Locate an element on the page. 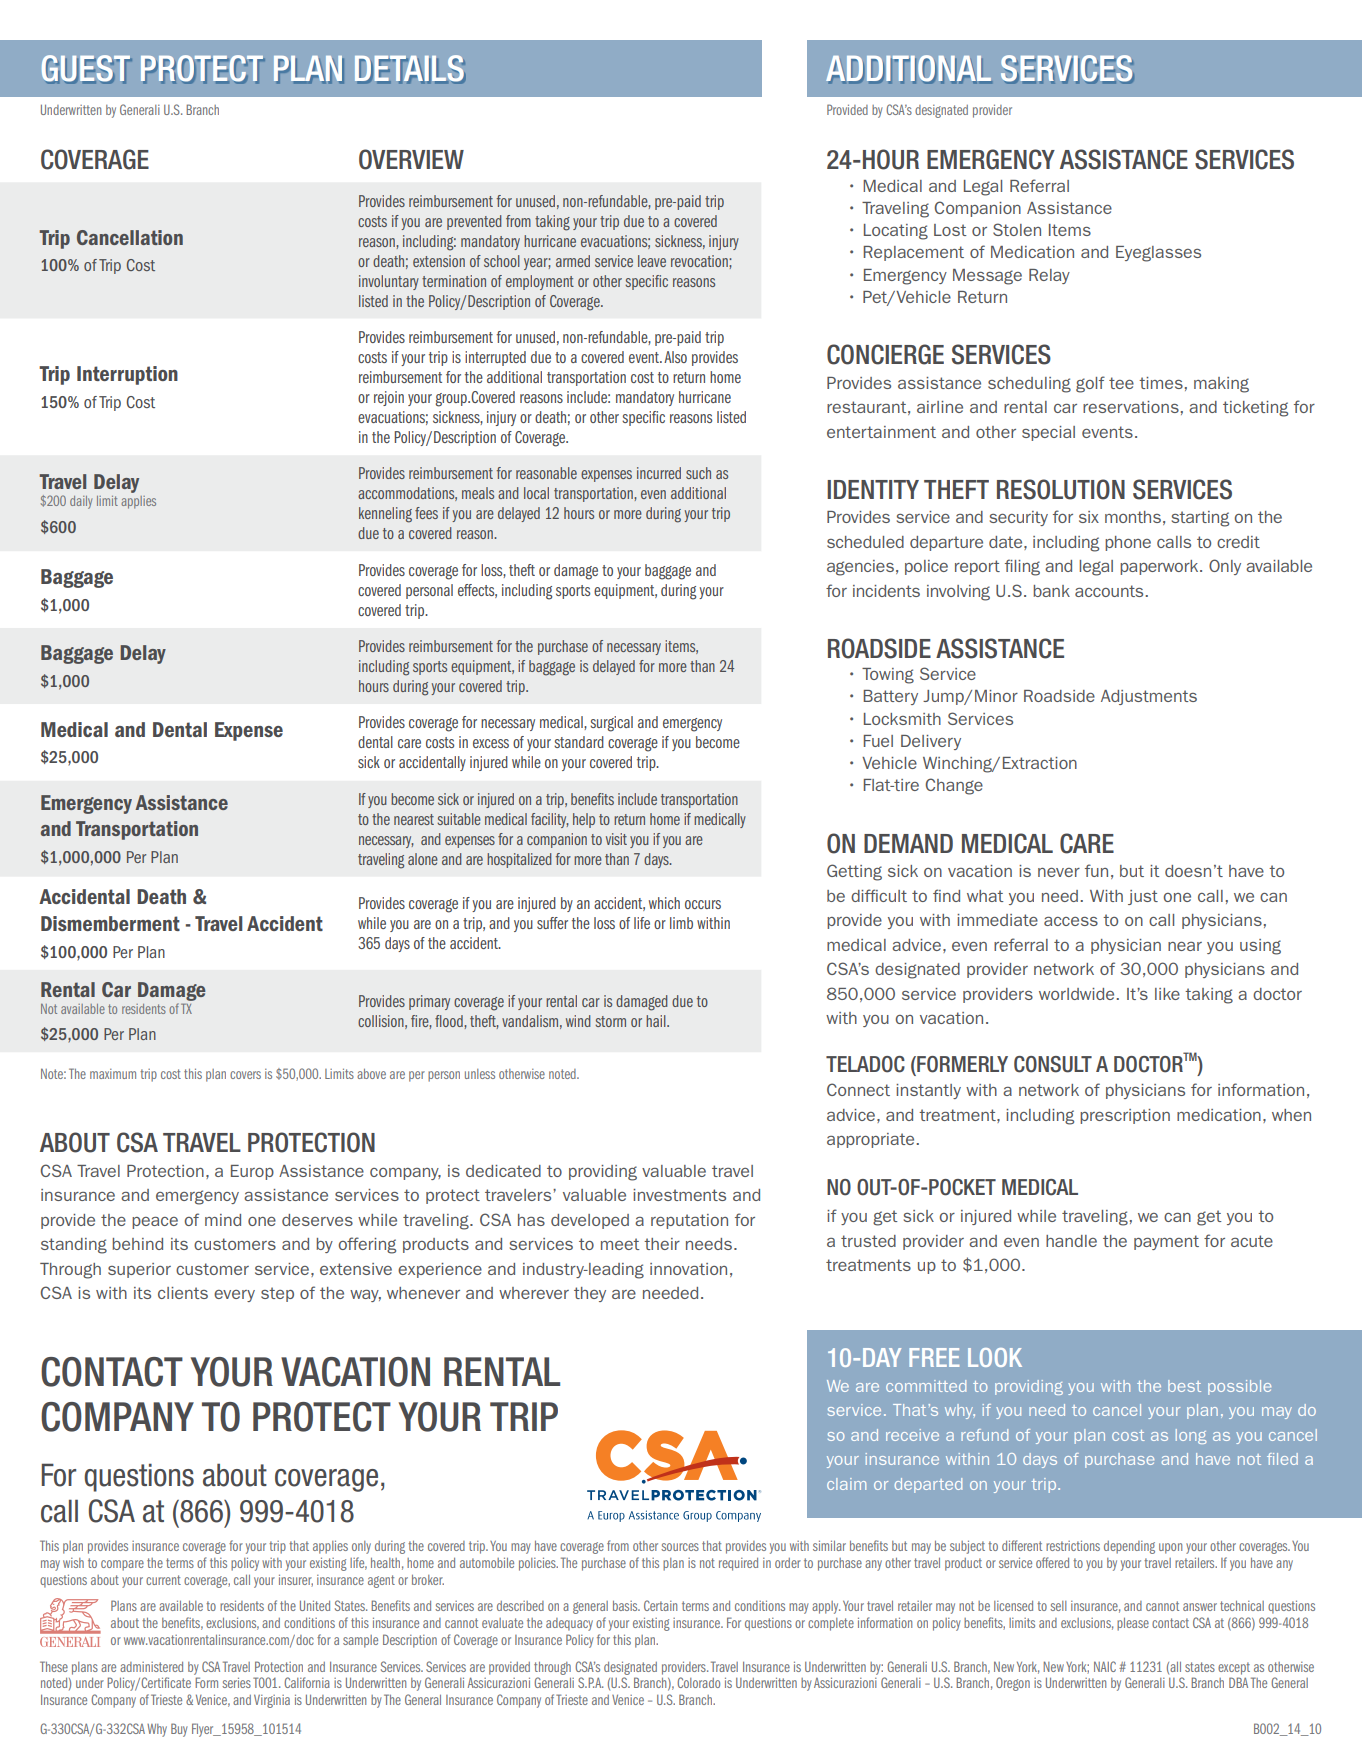 The height and width of the page is (1763, 1362). months is located at coordinates (1133, 517).
